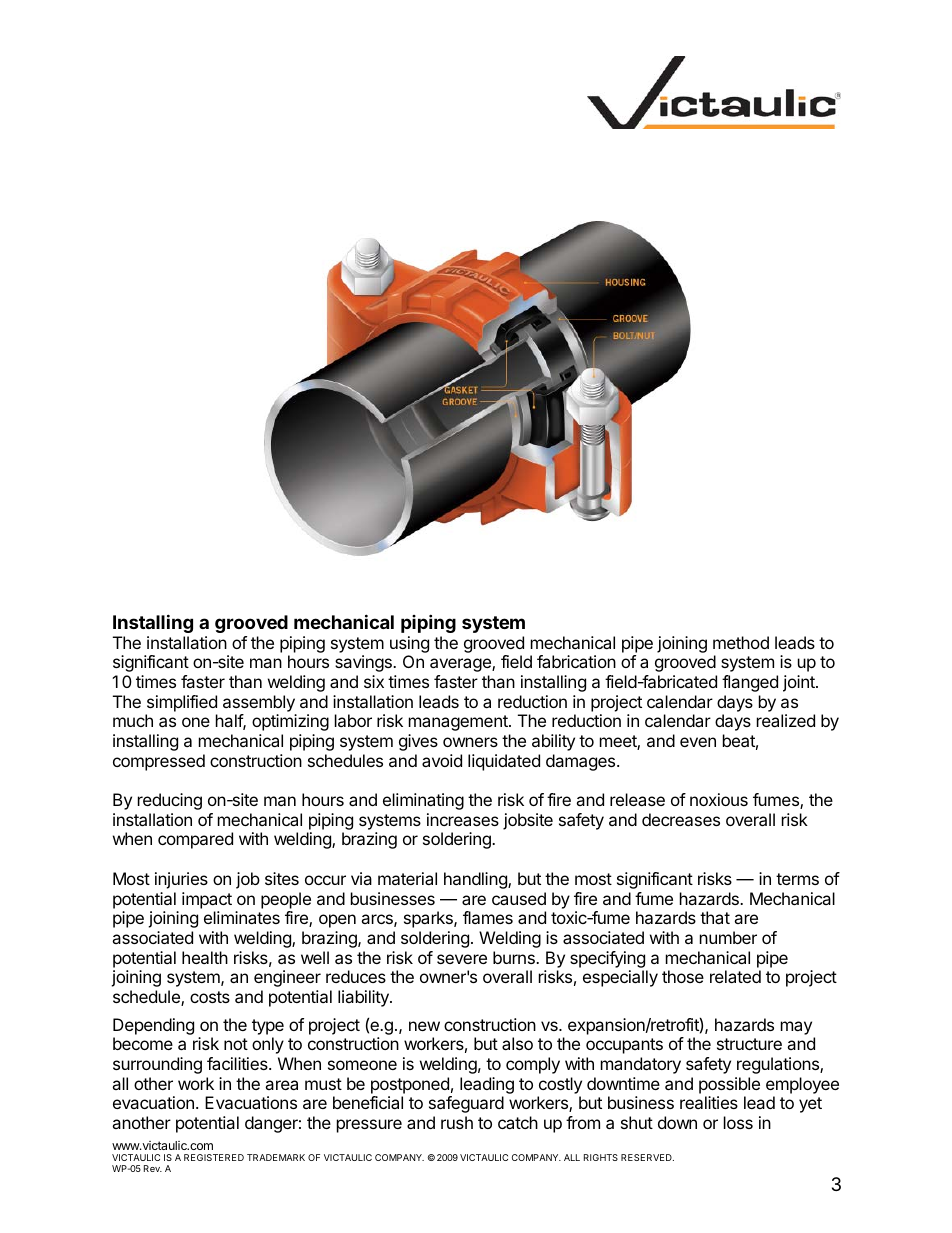 This screenshot has height=1233, width=952. What do you see at coordinates (738, 1122) in the screenshot?
I see `loss` at bounding box center [738, 1122].
